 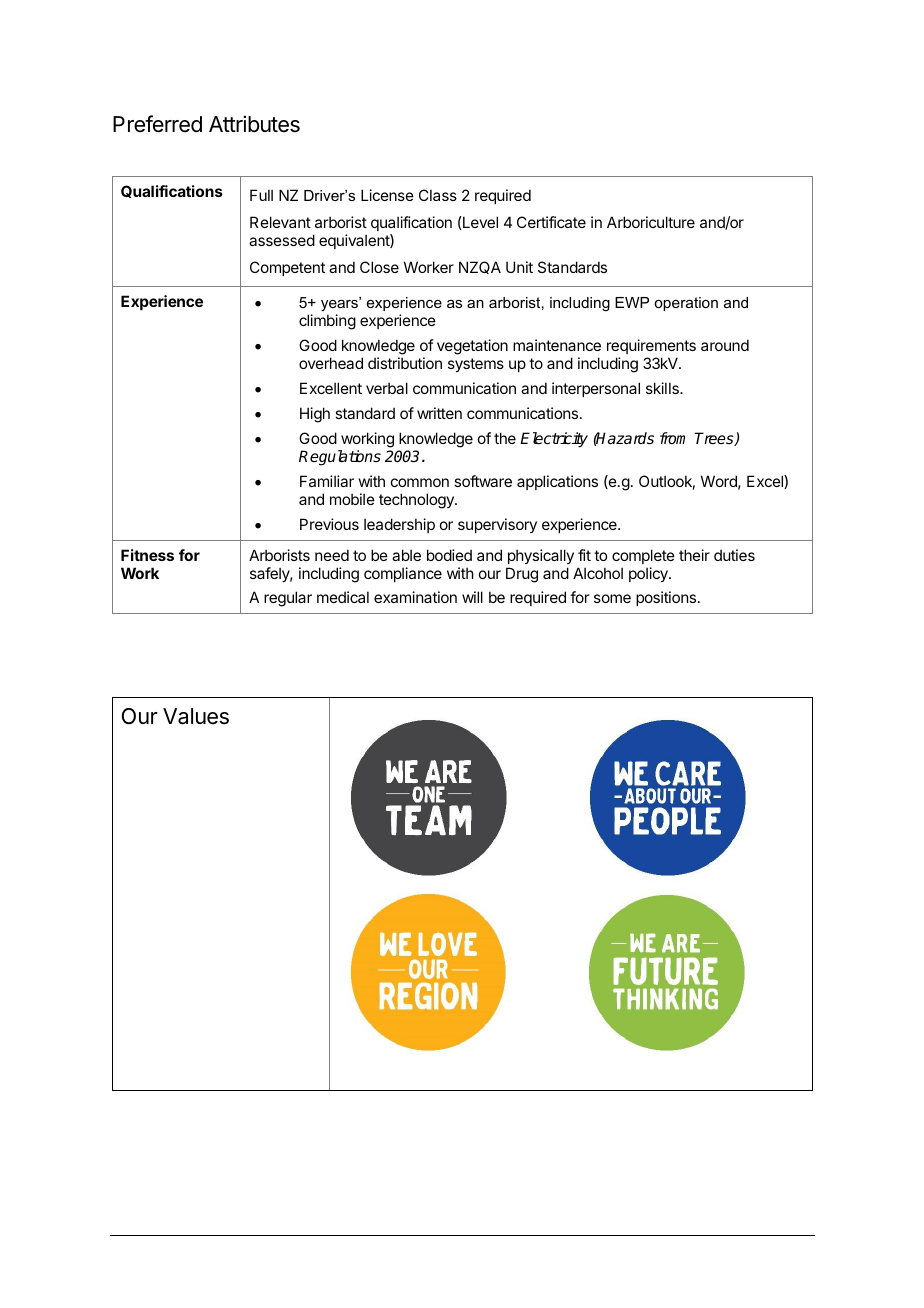 What do you see at coordinates (551, 222) in the document?
I see `Certificate` at bounding box center [551, 222].
